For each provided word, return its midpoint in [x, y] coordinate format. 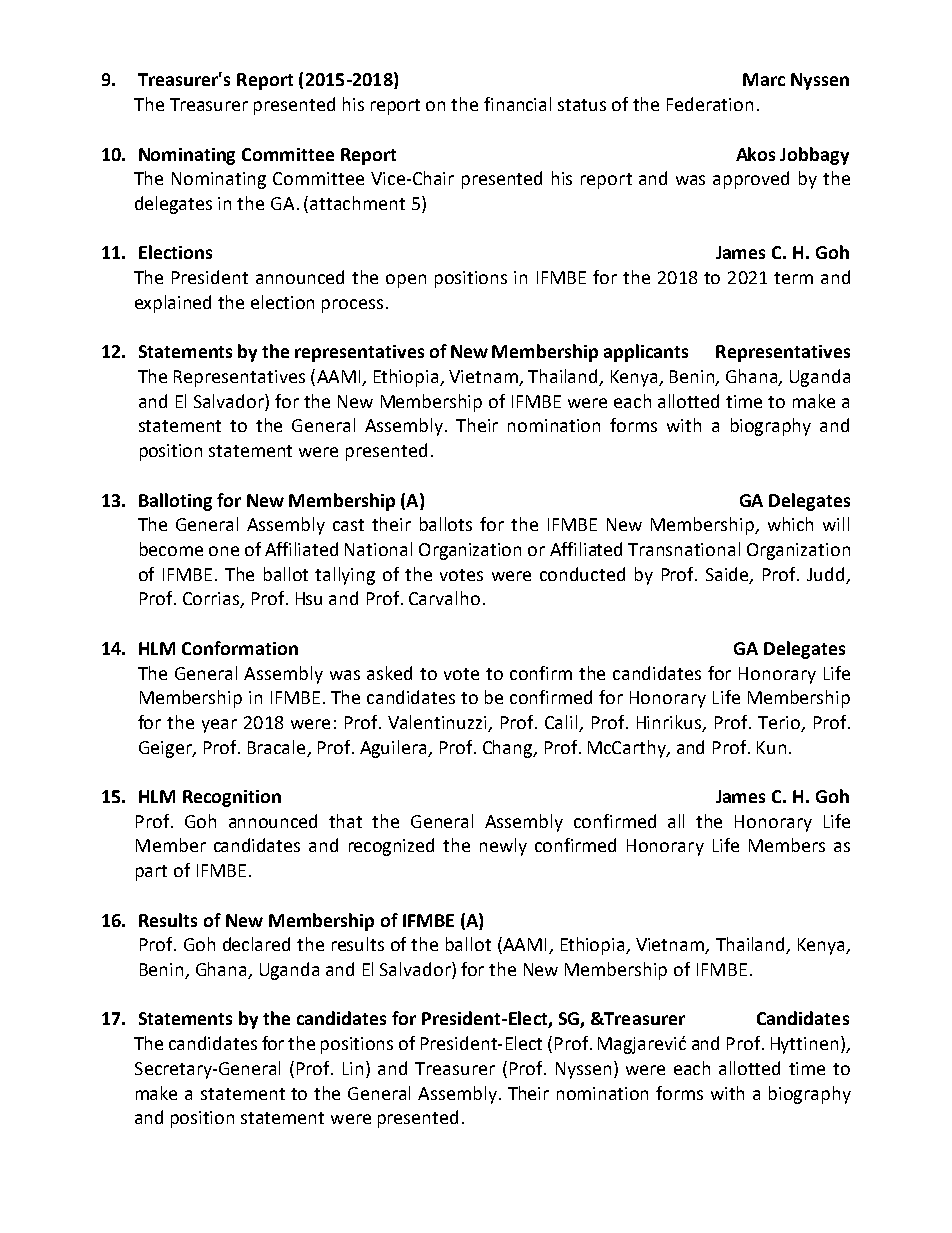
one [224, 551]
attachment [357, 203]
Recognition [232, 798]
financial [517, 104]
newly [503, 847]
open [406, 281]
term [793, 278]
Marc [764, 79]
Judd [825, 574]
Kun [771, 747]
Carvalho [444, 598]
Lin [355, 1068]
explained [173, 304]
